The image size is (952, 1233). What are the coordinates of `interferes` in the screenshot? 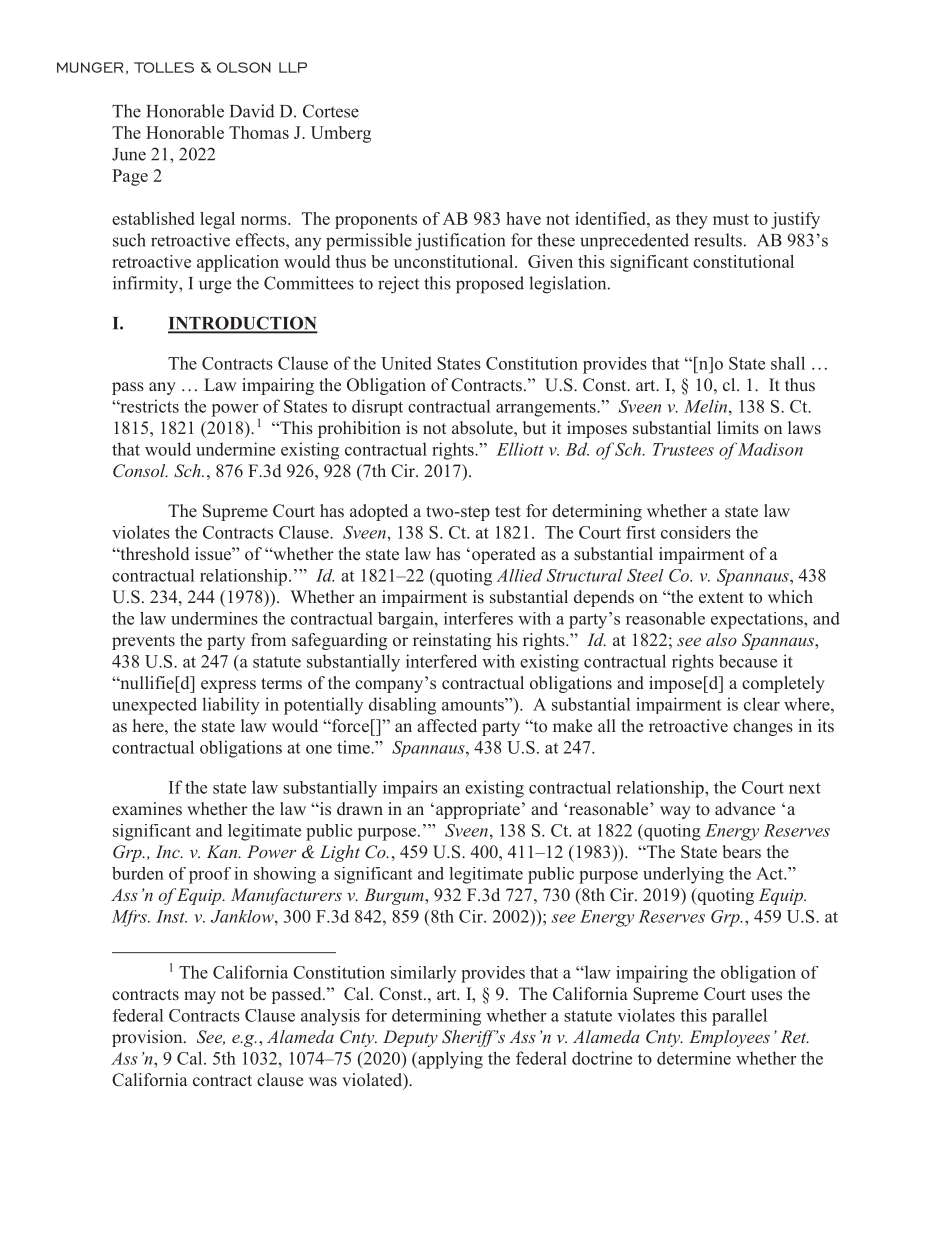 It's located at (478, 618).
